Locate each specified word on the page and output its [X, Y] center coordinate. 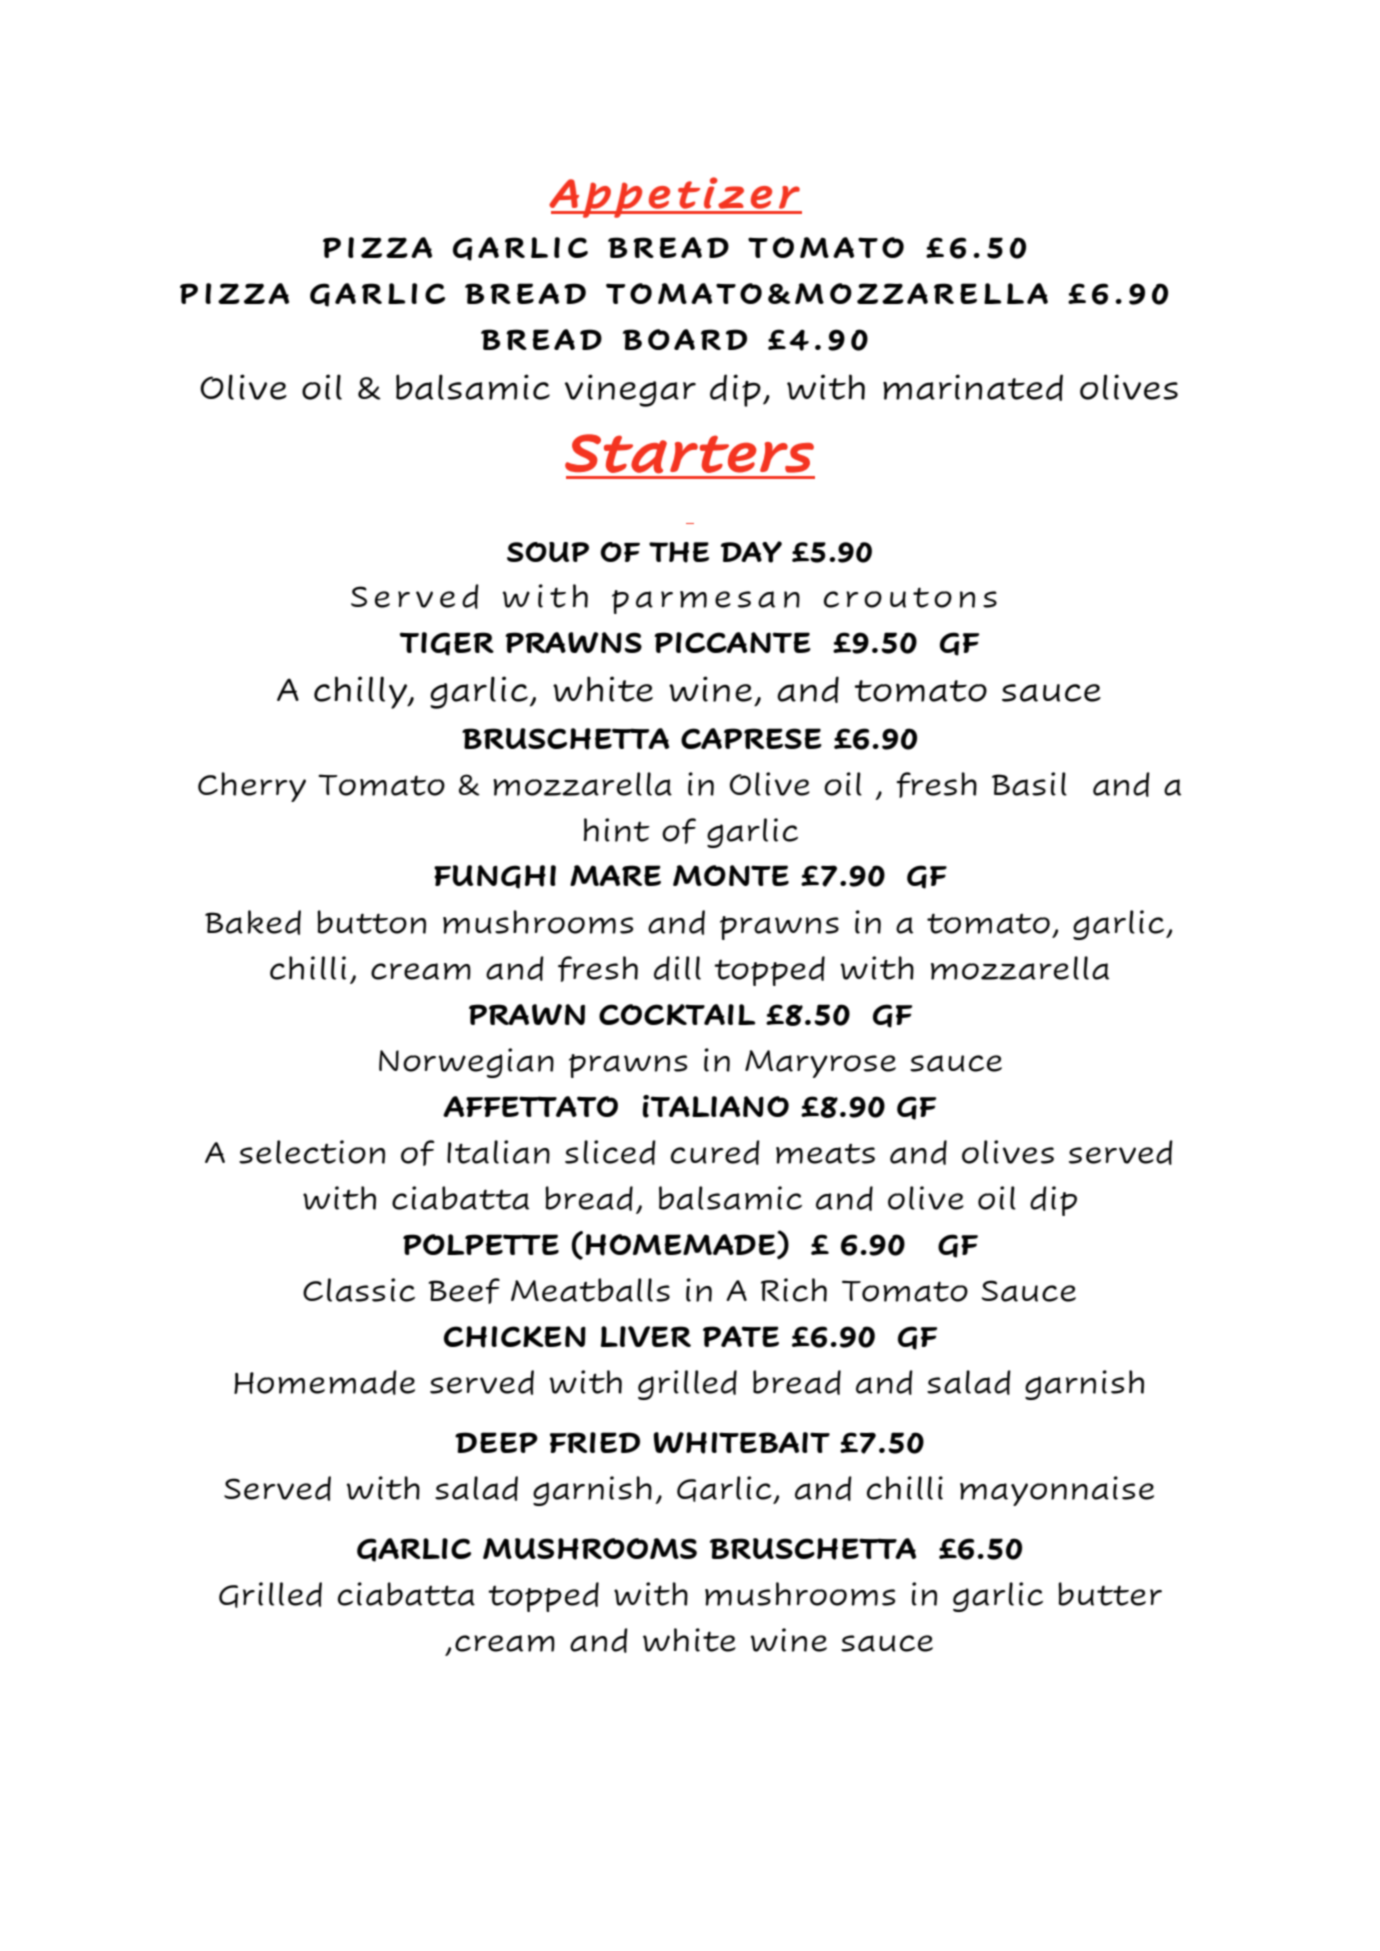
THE [679, 552]
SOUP [548, 552]
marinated [973, 387]
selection [312, 1152]
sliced [610, 1152]
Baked [253, 922]
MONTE [731, 875]
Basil [1029, 784]
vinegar [630, 390]
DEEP [496, 1442]
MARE [615, 875]
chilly [362, 692]
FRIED [595, 1442]
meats [825, 1153]
